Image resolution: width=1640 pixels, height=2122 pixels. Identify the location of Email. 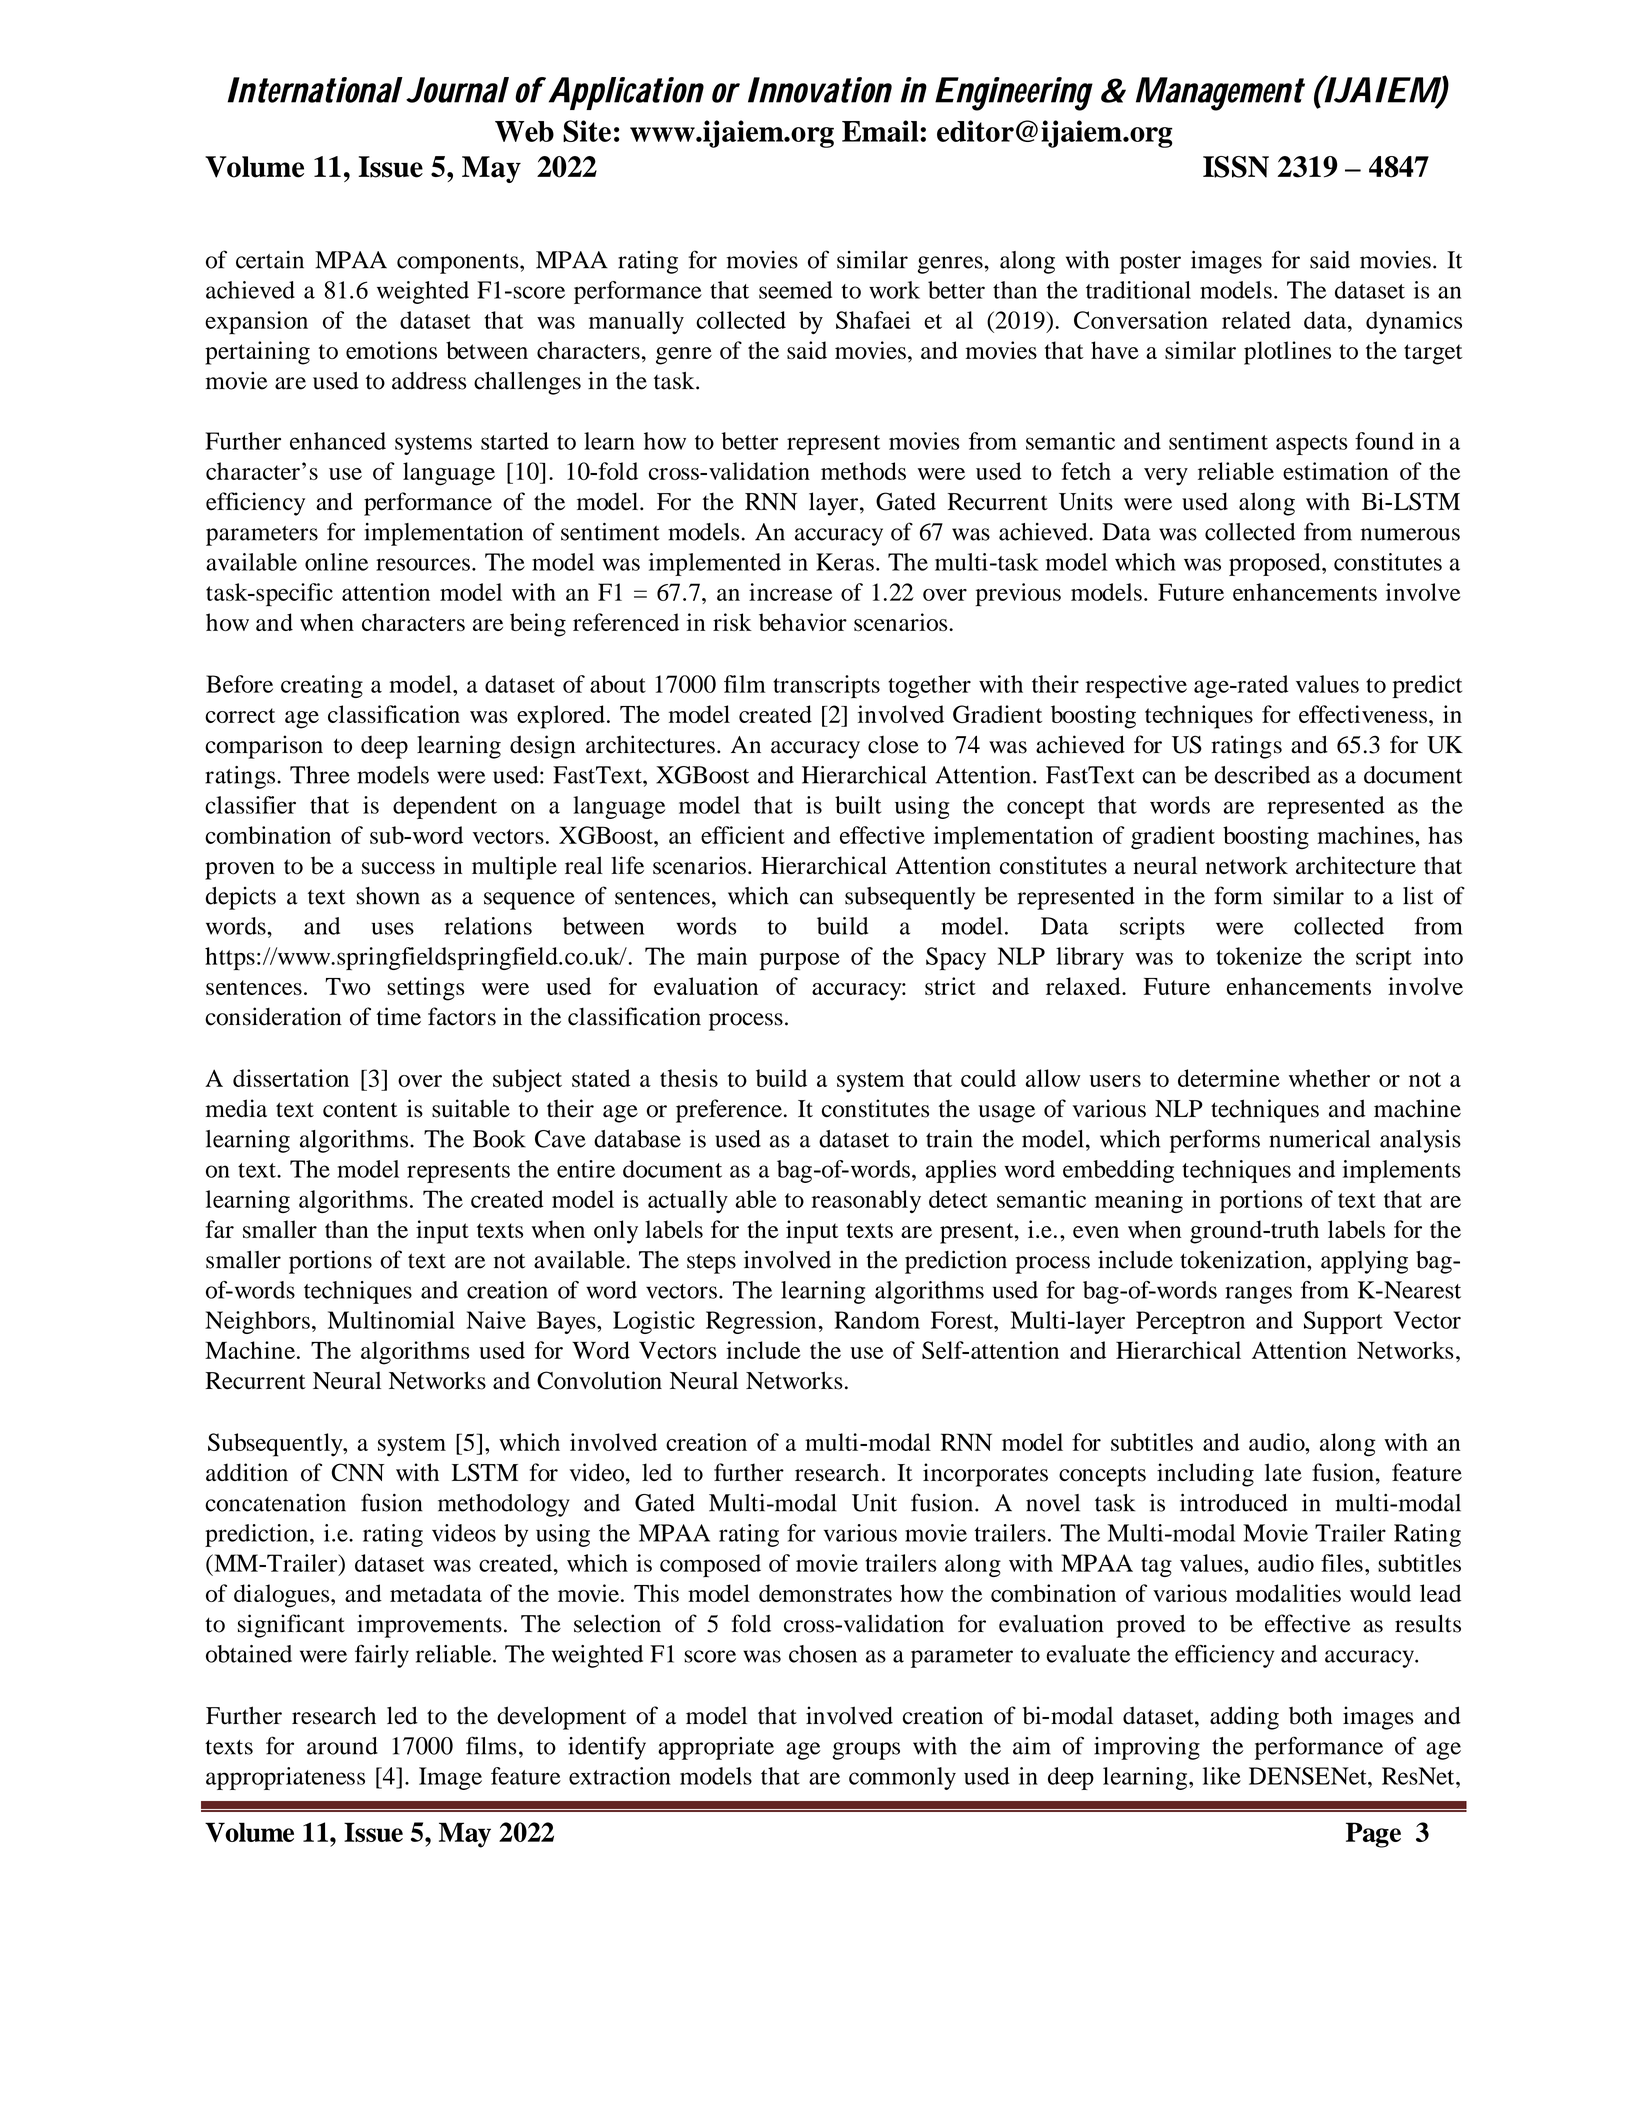
(881, 131).
